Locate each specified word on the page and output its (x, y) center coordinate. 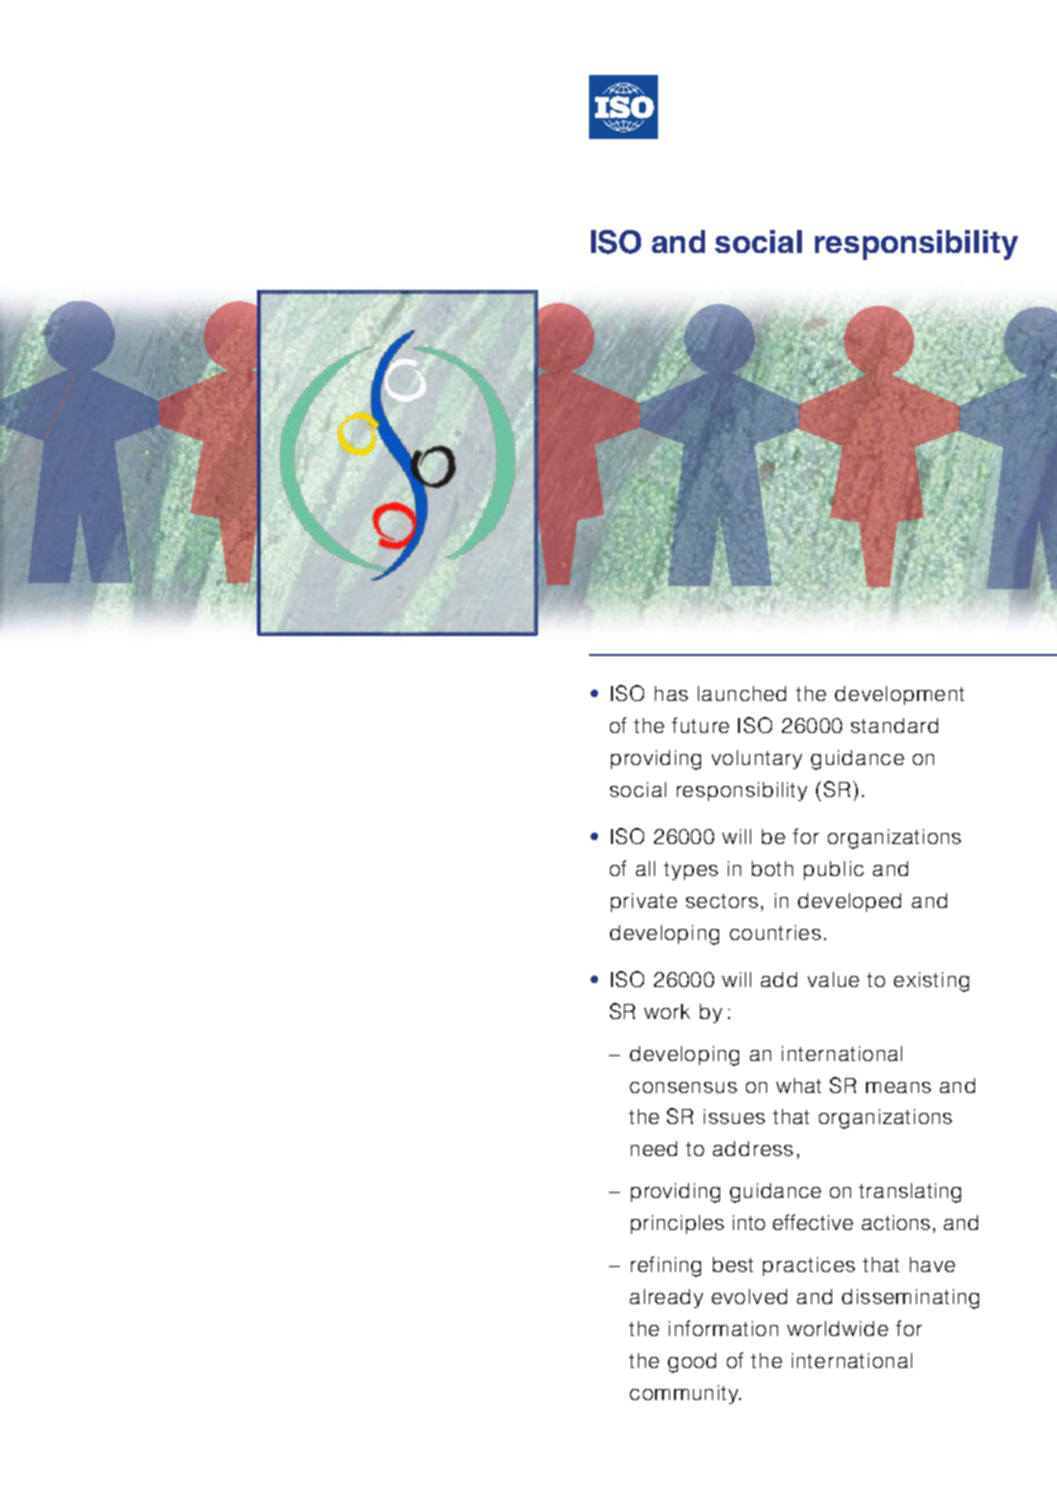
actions (896, 1222)
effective (813, 1222)
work (667, 1011)
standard (894, 725)
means (898, 1087)
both (772, 868)
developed (849, 902)
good (692, 1363)
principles (677, 1224)
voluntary (757, 759)
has (671, 693)
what (798, 1085)
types (691, 871)
